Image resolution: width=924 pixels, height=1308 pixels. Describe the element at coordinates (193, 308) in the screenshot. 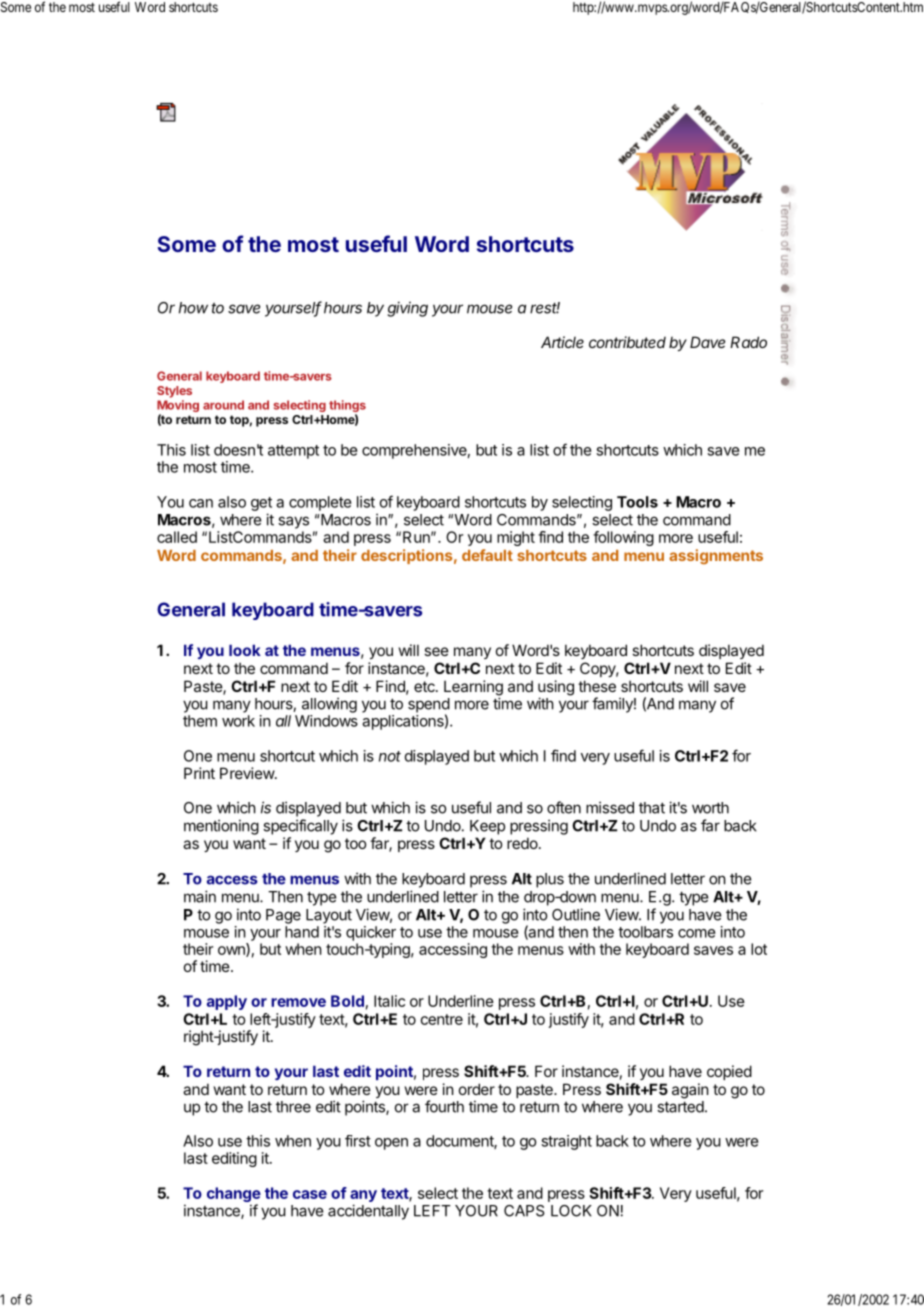

I see `how` at that location.
